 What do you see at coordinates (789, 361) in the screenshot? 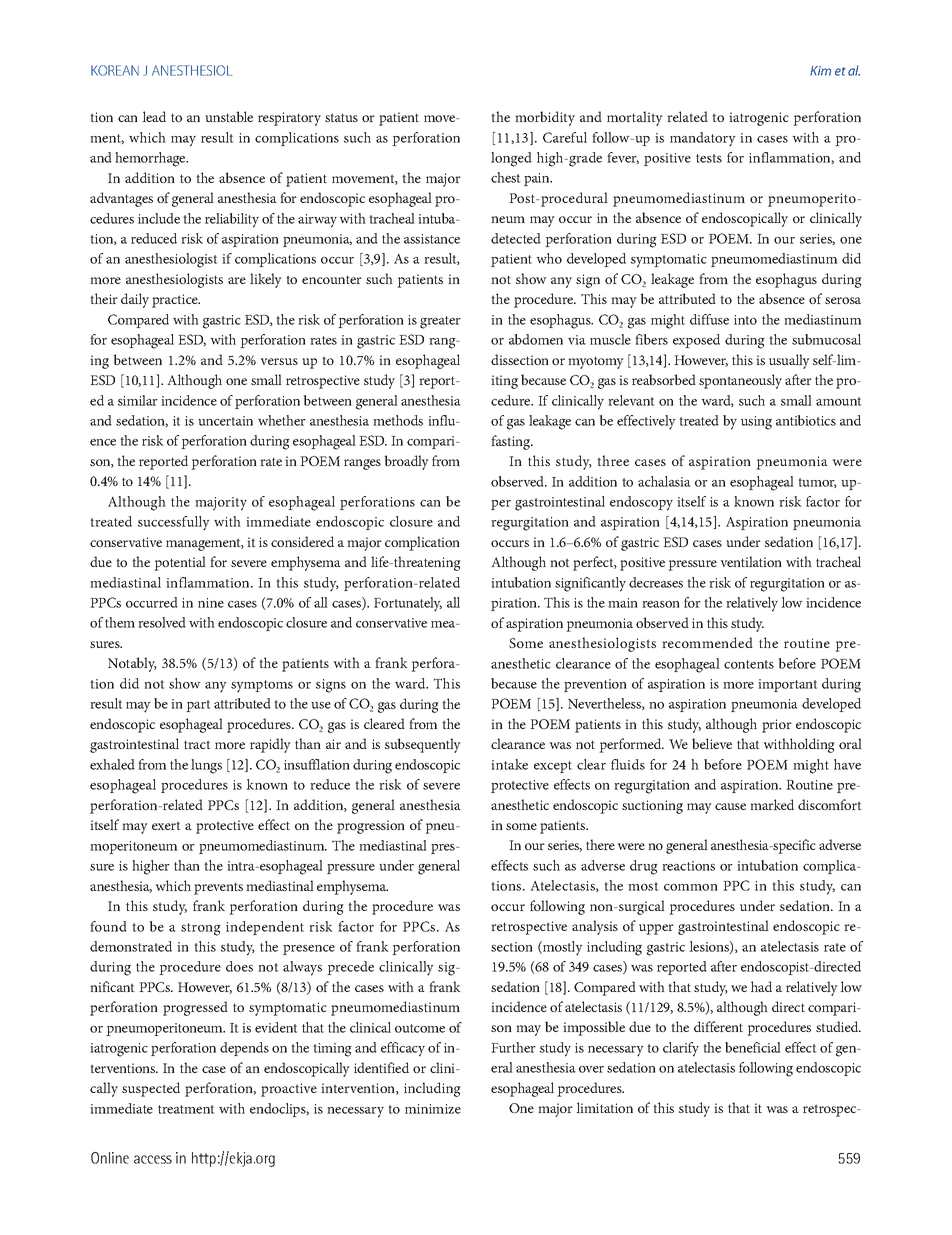
I see `usually` at bounding box center [789, 361].
